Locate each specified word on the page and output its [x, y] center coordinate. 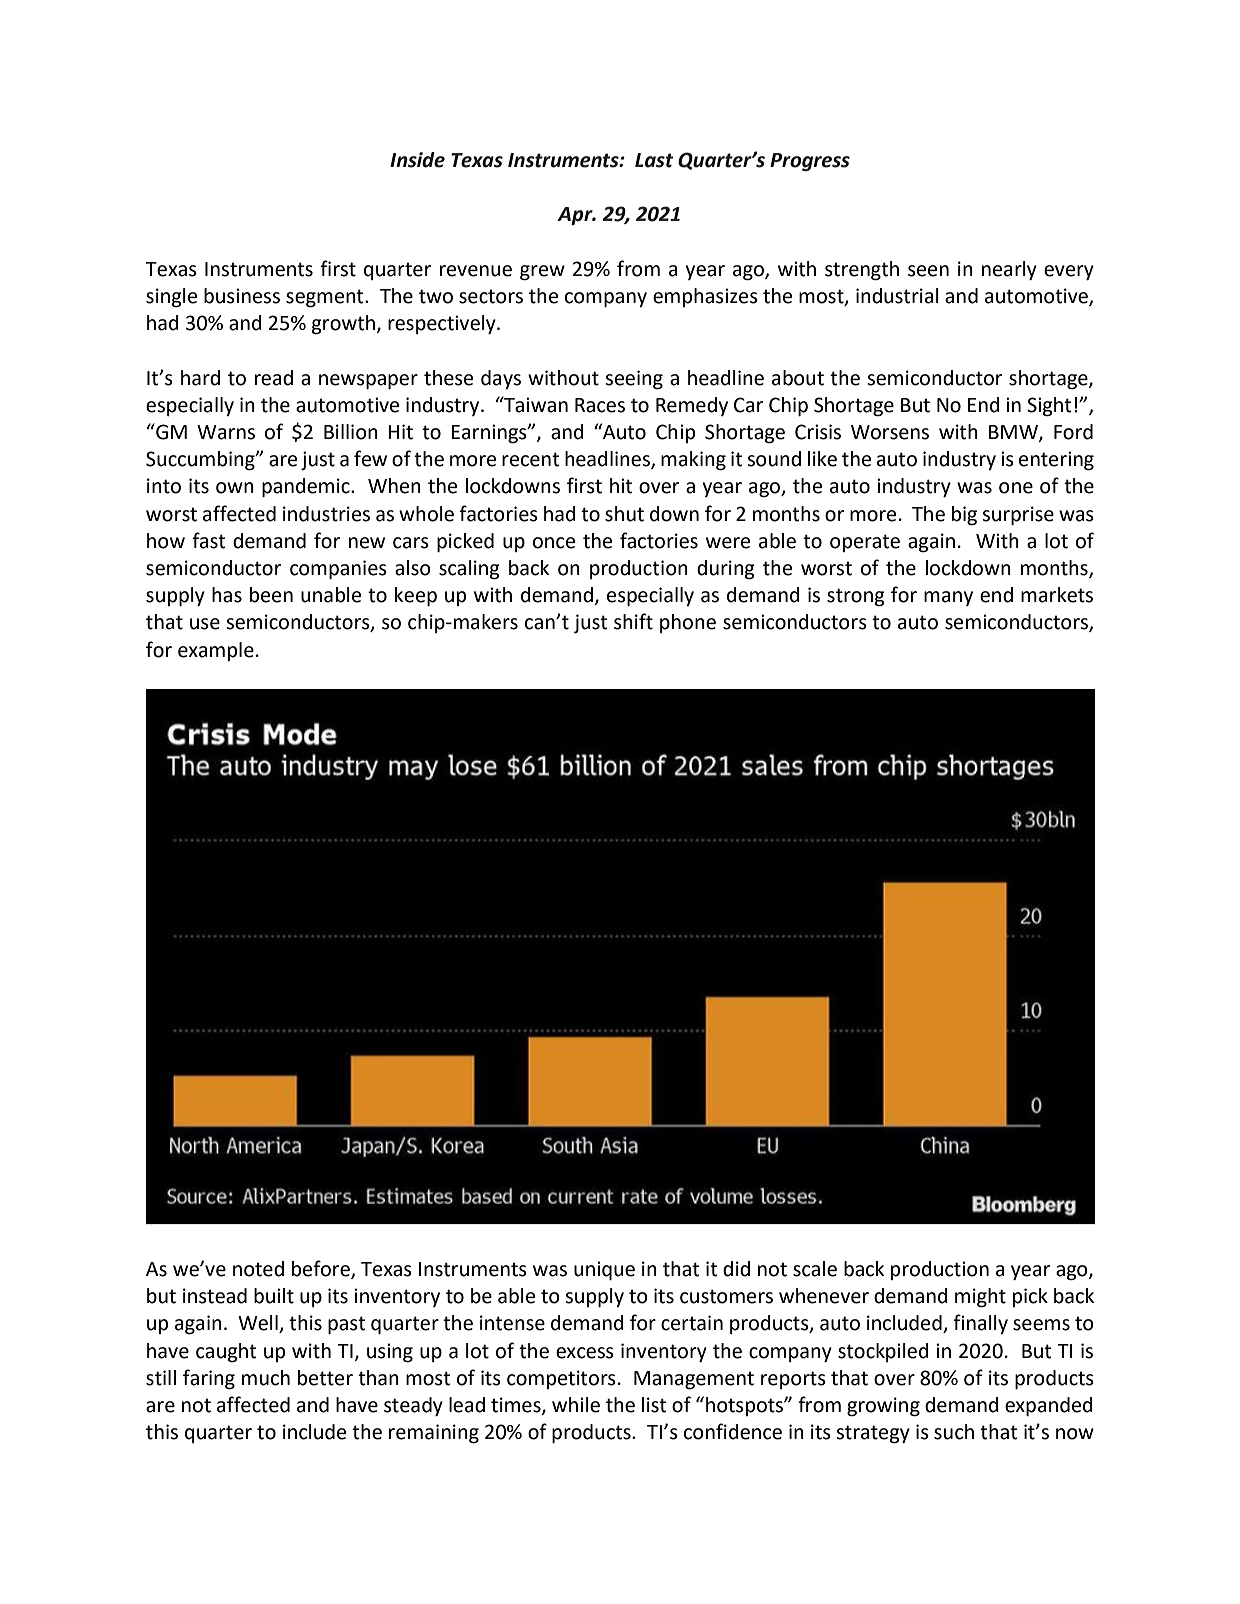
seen [928, 271]
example [216, 651]
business [242, 296]
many [948, 598]
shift [633, 621]
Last [654, 160]
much [266, 1378]
